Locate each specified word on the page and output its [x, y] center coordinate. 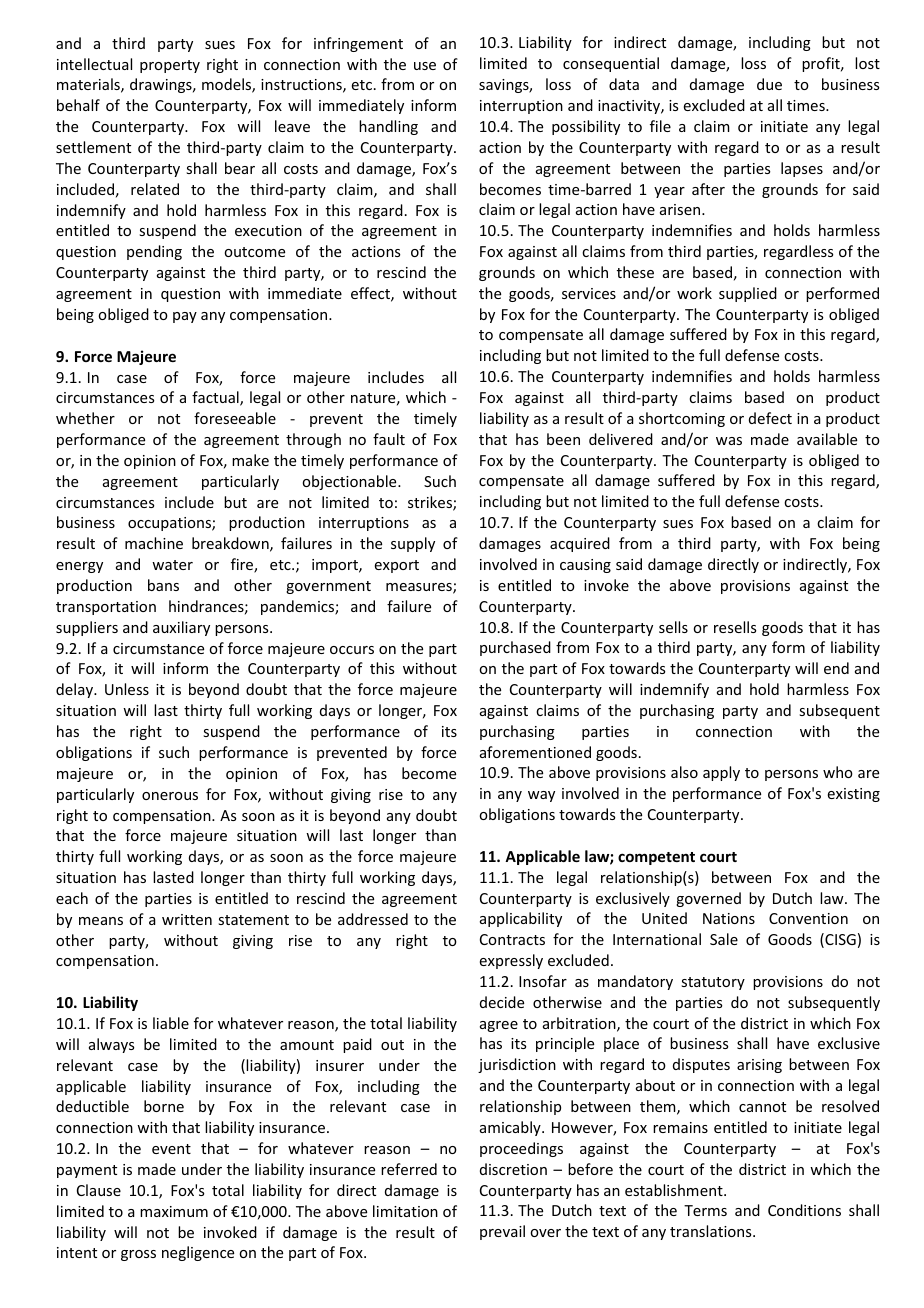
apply [721, 773]
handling [388, 127]
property [170, 66]
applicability [521, 919]
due [769, 84]
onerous [170, 796]
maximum [174, 1211]
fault [389, 439]
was [729, 441]
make [250, 460]
